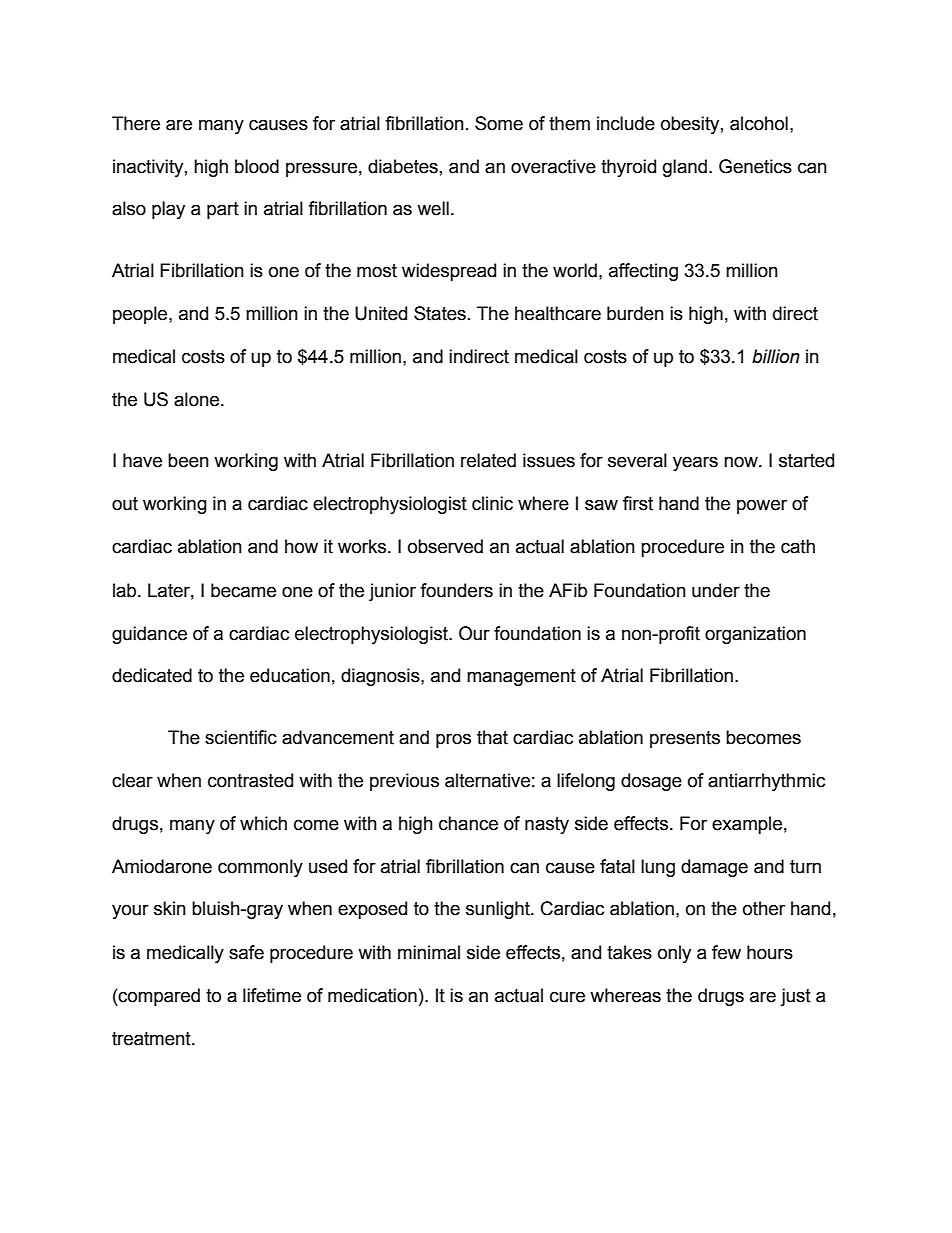  I want to click on presents, so click(685, 739).
